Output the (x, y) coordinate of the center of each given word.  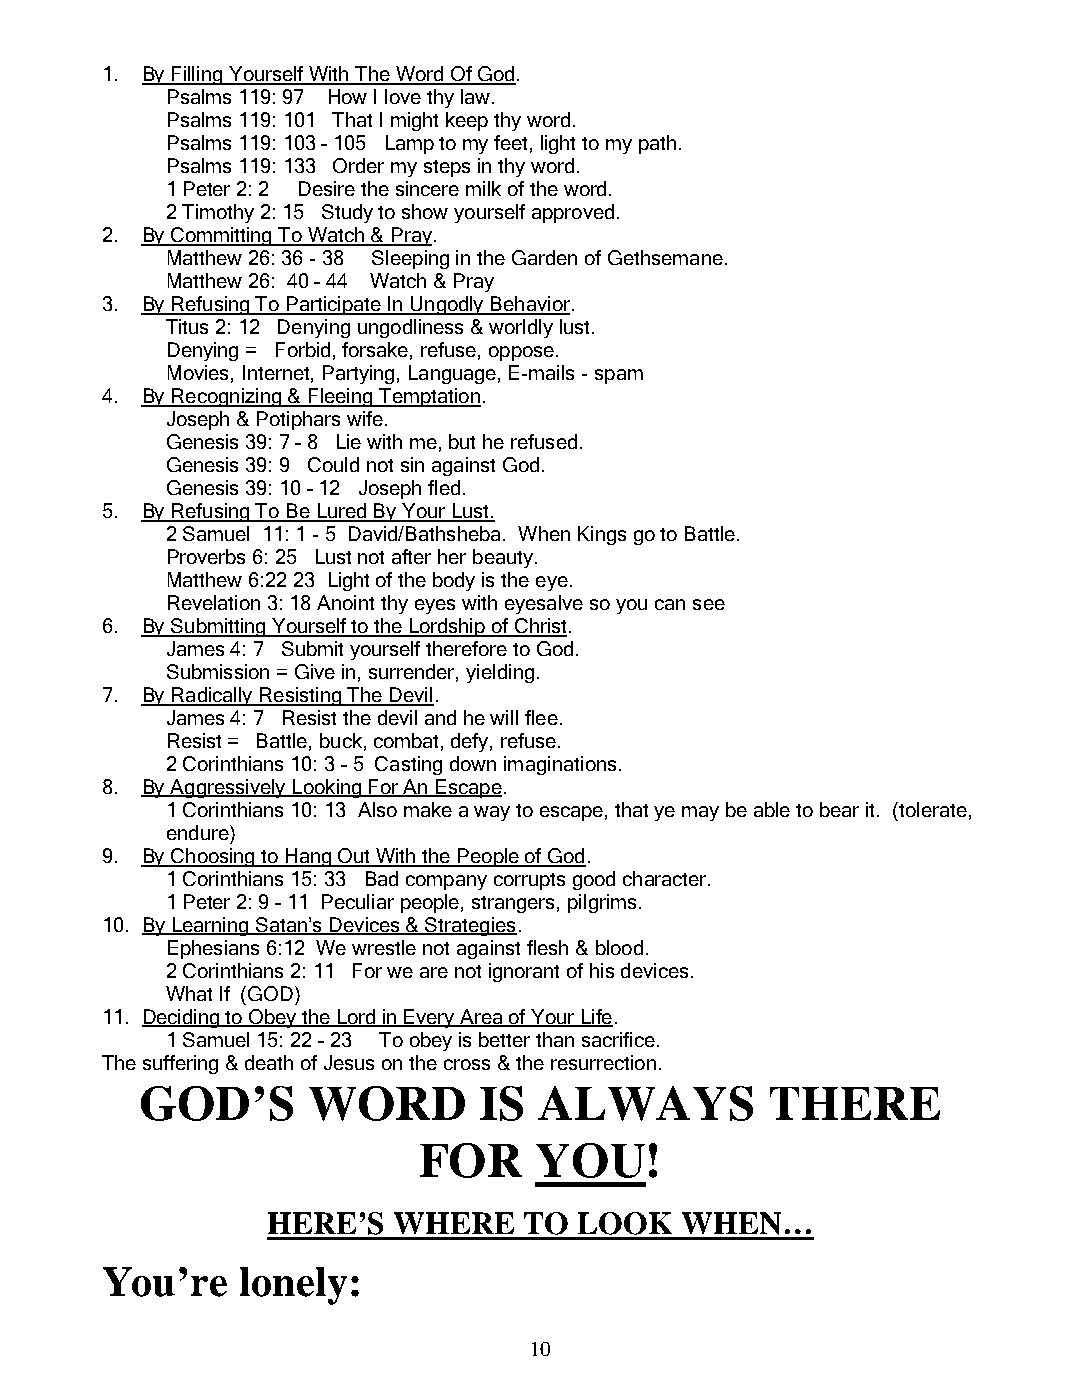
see (709, 604)
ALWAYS (645, 1103)
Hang (309, 857)
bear (839, 809)
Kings (602, 535)
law (475, 96)
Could (333, 464)
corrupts (529, 881)
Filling (197, 75)
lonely (293, 1286)
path (657, 144)
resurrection (603, 1062)
